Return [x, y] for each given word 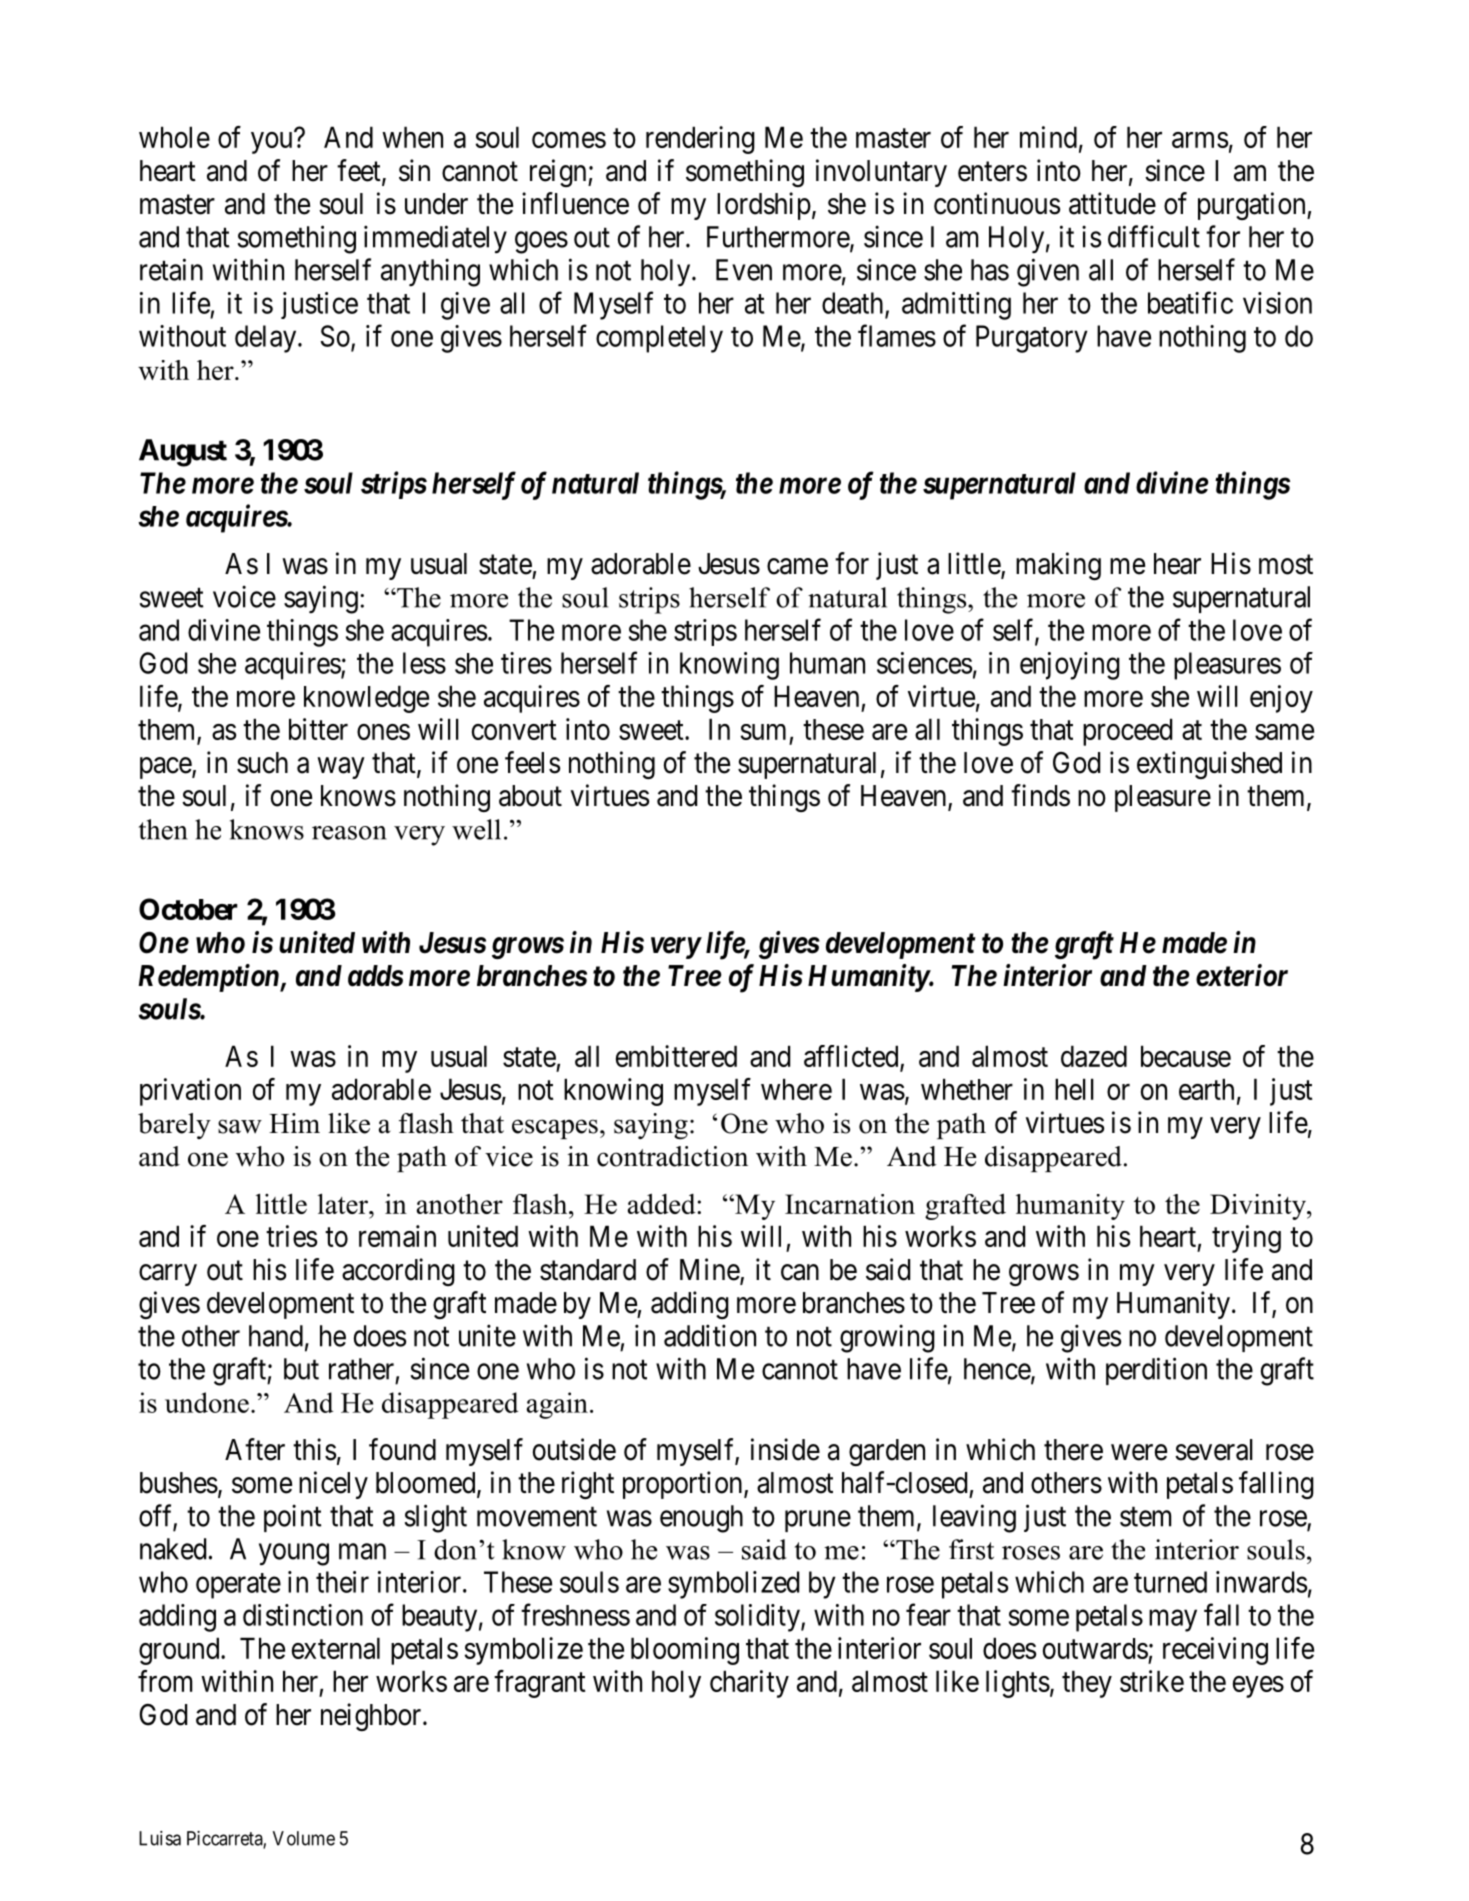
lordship [764, 206]
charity [749, 1684]
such [262, 763]
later [344, 1203]
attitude [1112, 203]
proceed [1127, 732]
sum [763, 732]
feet [360, 171]
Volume [304, 1838]
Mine [710, 1270]
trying [1246, 1239]
